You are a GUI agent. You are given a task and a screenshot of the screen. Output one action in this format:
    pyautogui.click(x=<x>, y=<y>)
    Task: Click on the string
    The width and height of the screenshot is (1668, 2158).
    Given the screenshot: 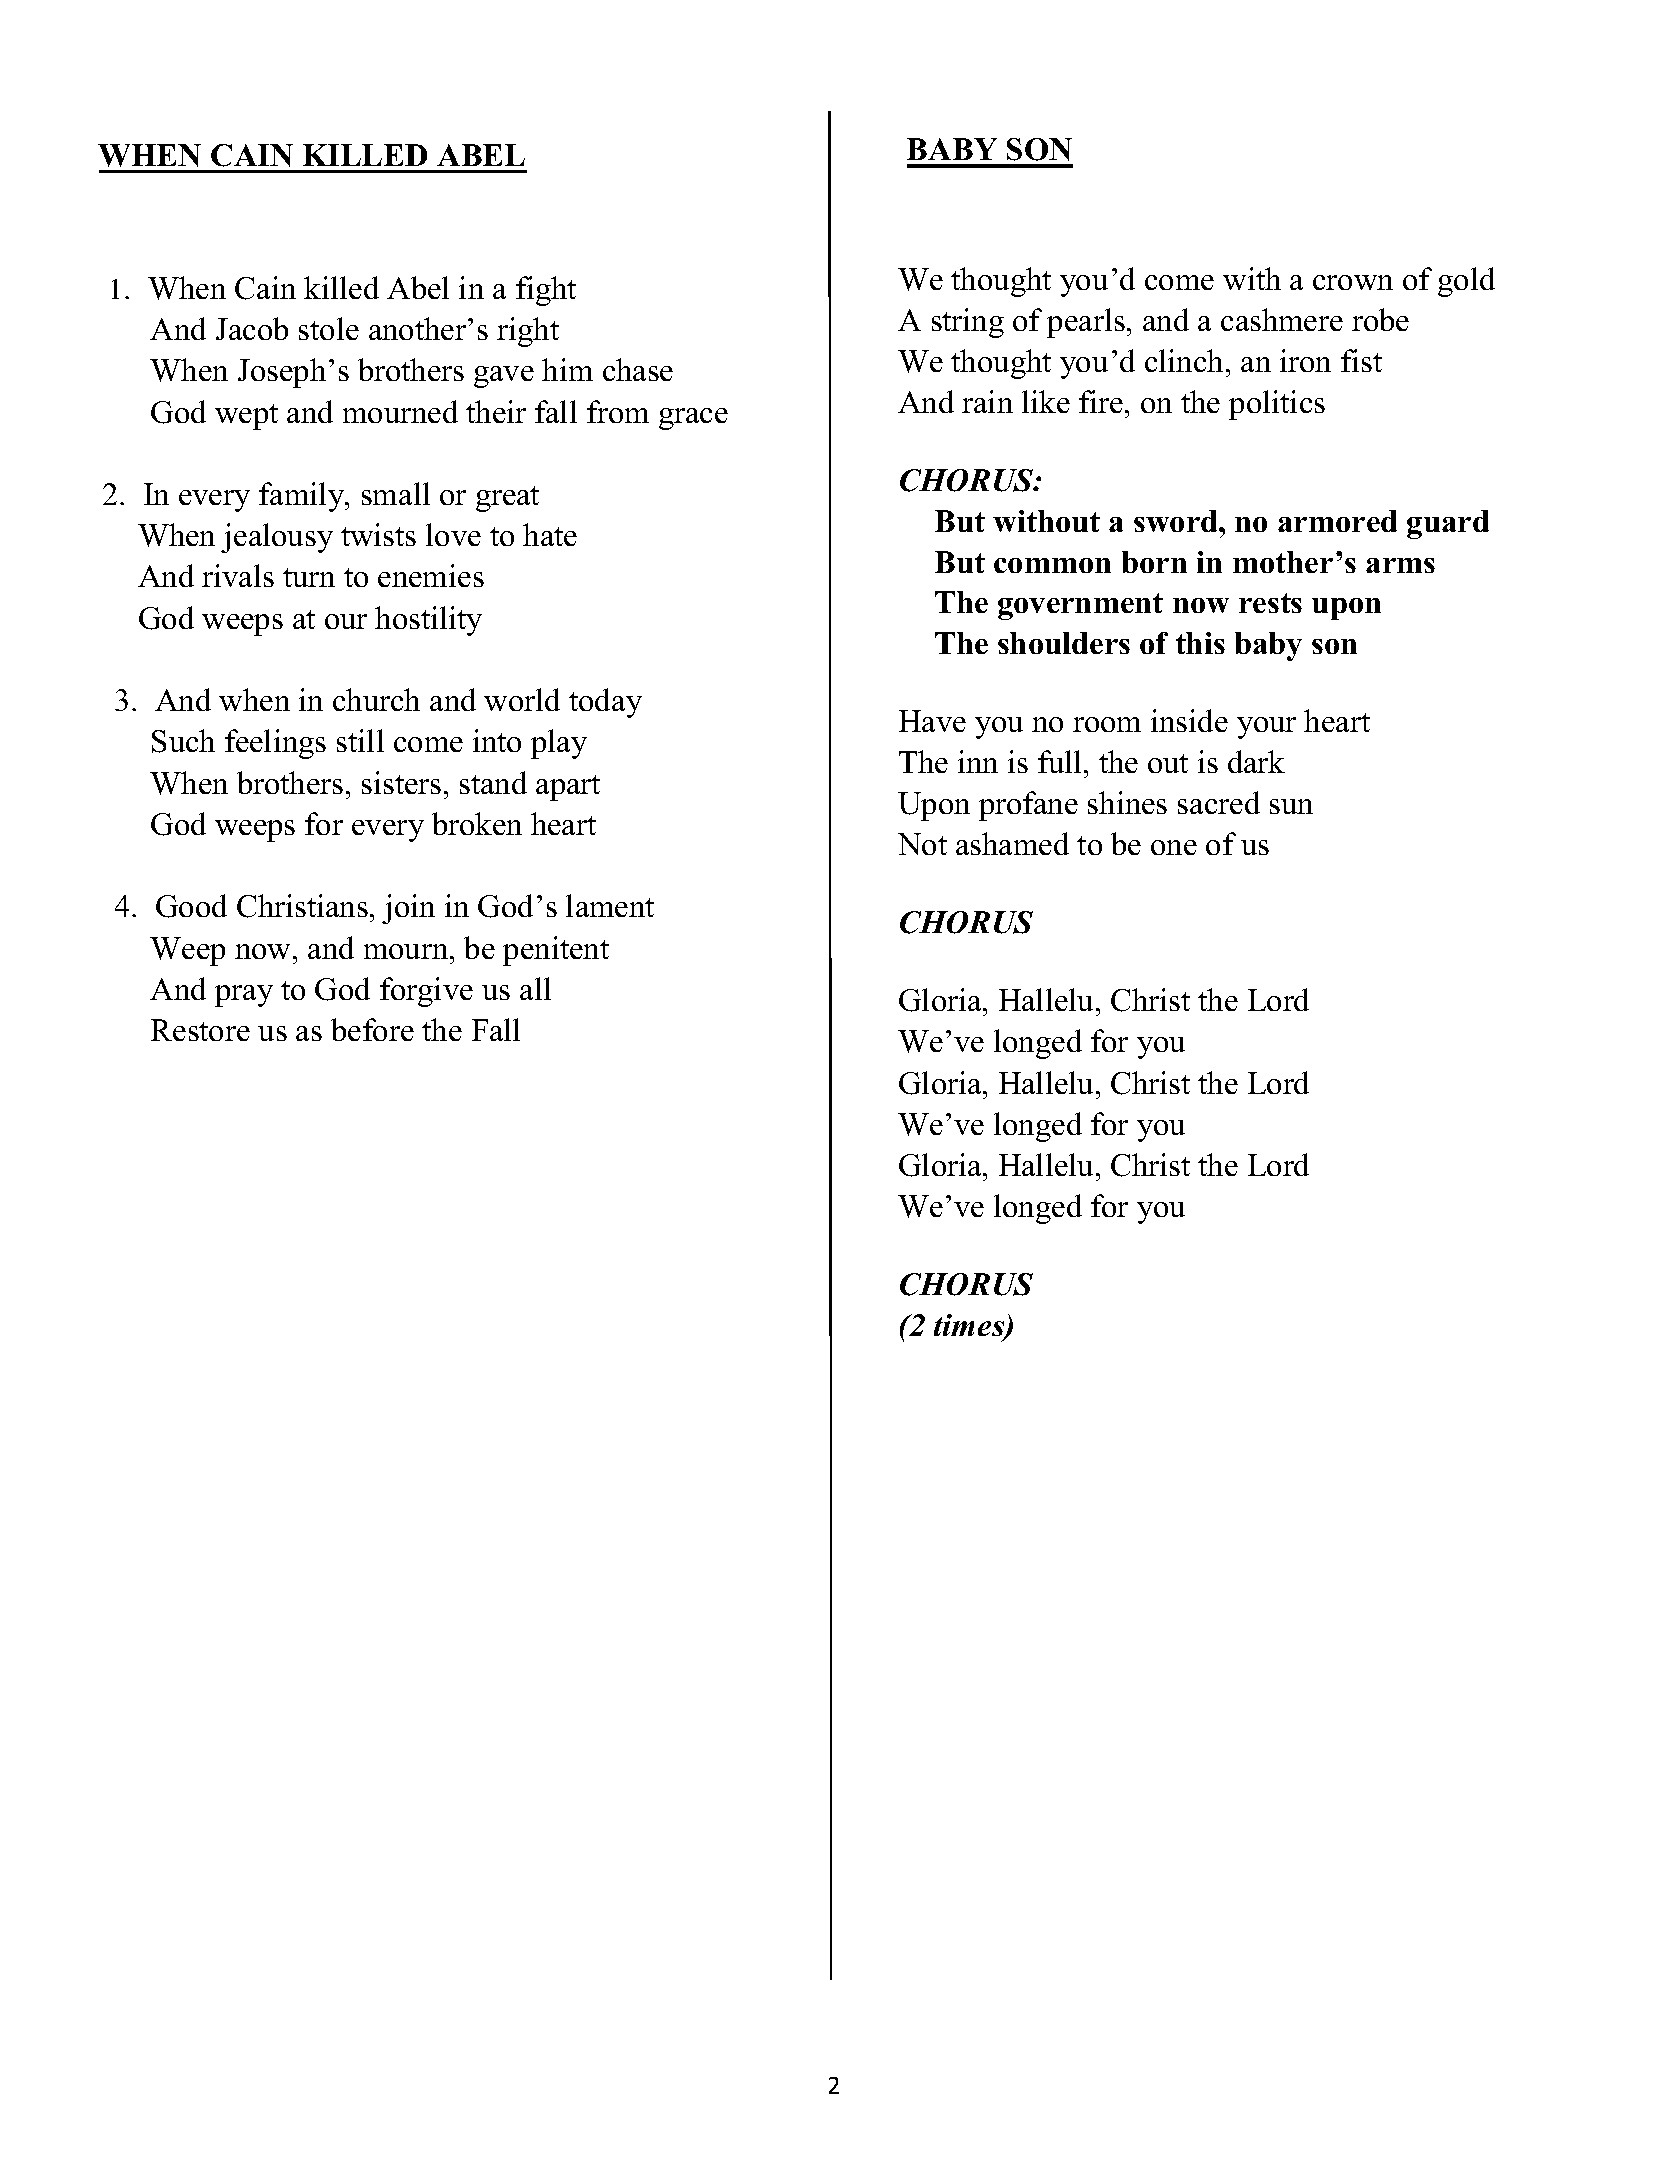 What is the action you would take?
    pyautogui.click(x=968, y=323)
